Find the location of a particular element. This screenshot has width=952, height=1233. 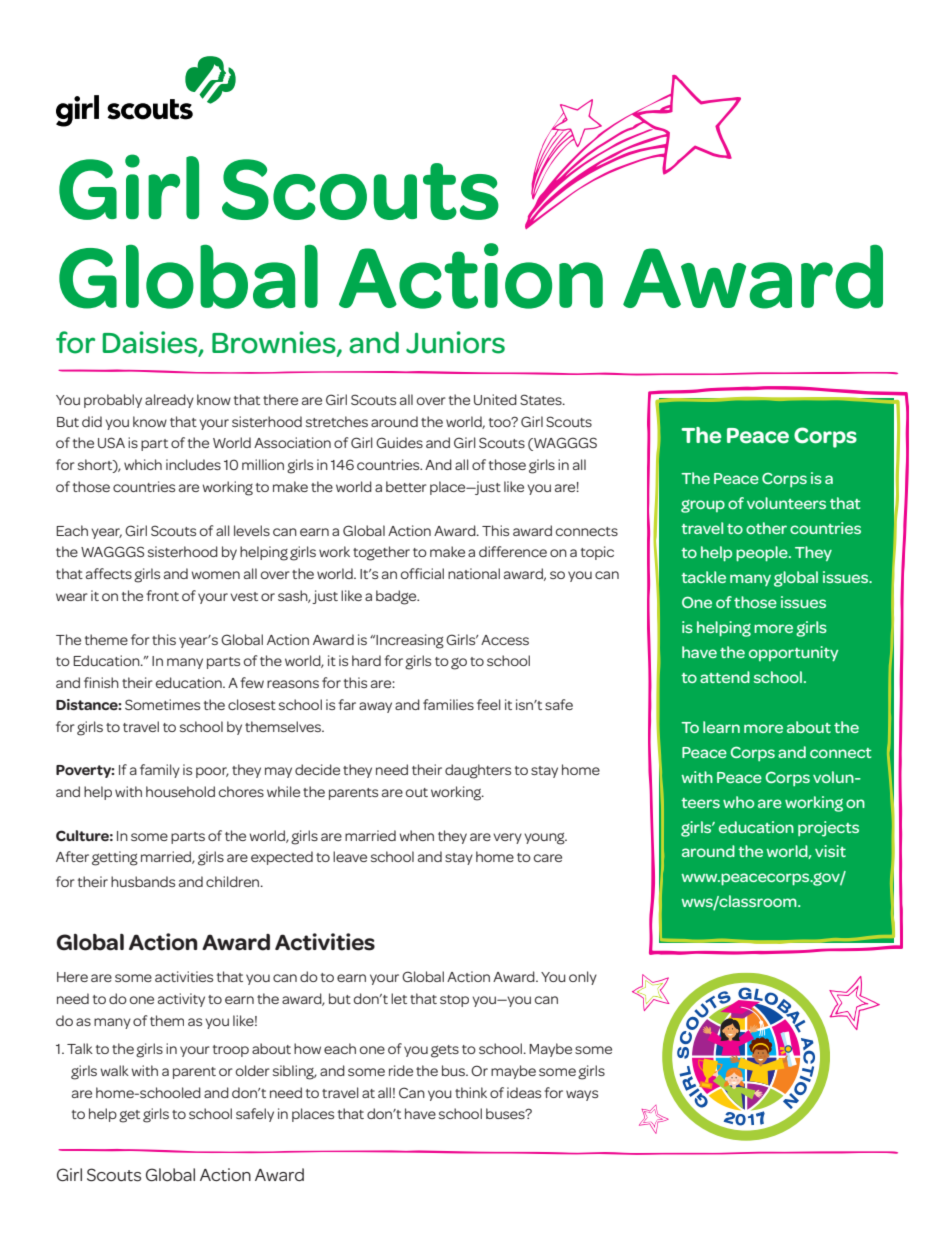

tackle is located at coordinates (703, 577).
